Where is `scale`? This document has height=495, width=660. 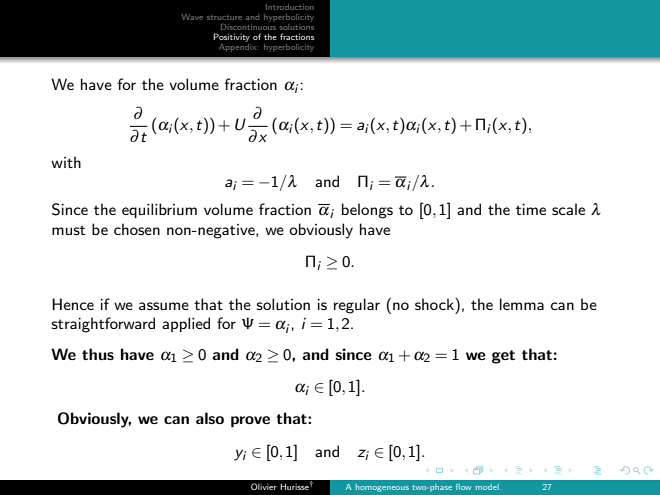 scale is located at coordinates (568, 209).
